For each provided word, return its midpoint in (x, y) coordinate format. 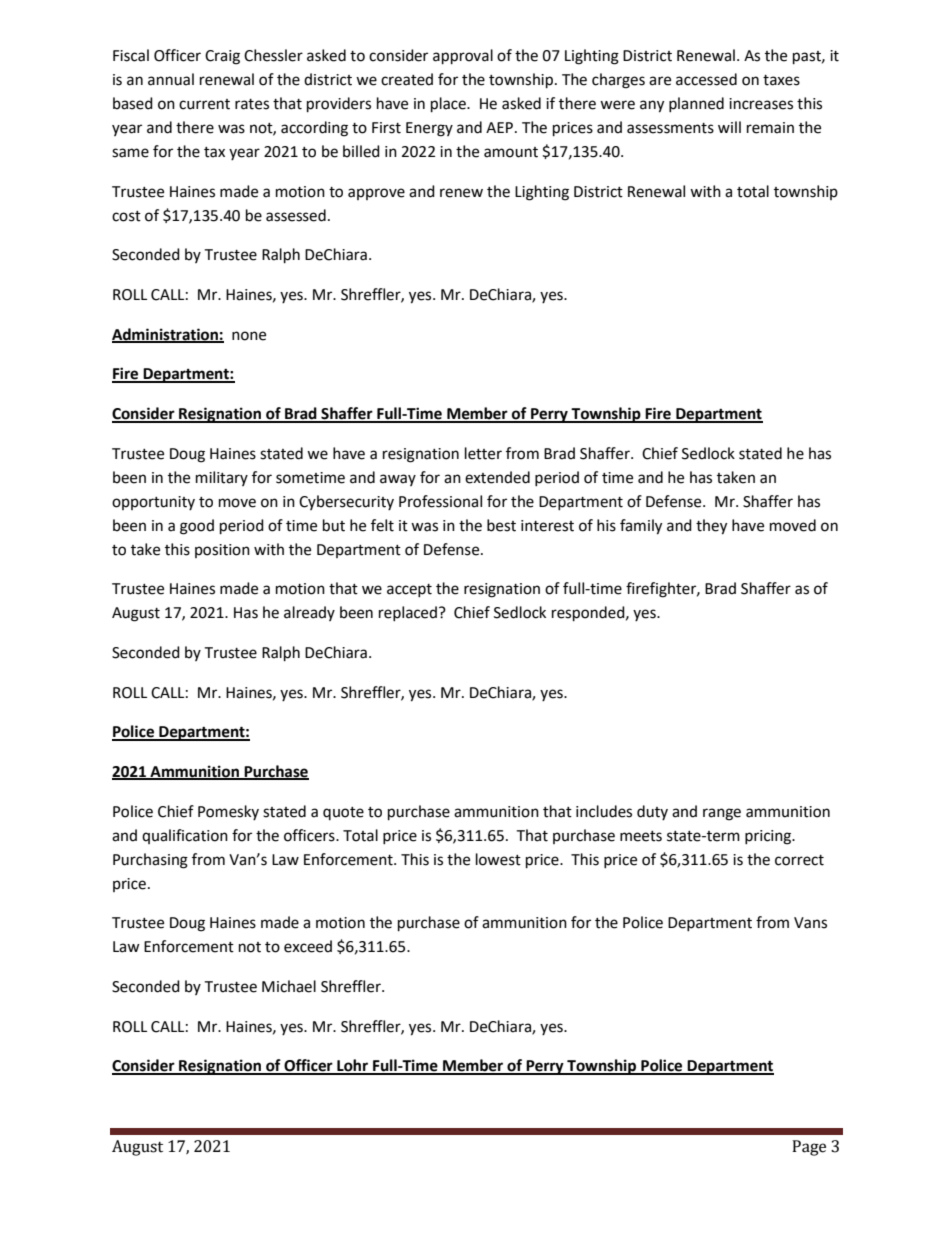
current (204, 104)
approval (463, 57)
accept (409, 590)
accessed (706, 79)
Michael (289, 986)
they (711, 527)
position (222, 551)
